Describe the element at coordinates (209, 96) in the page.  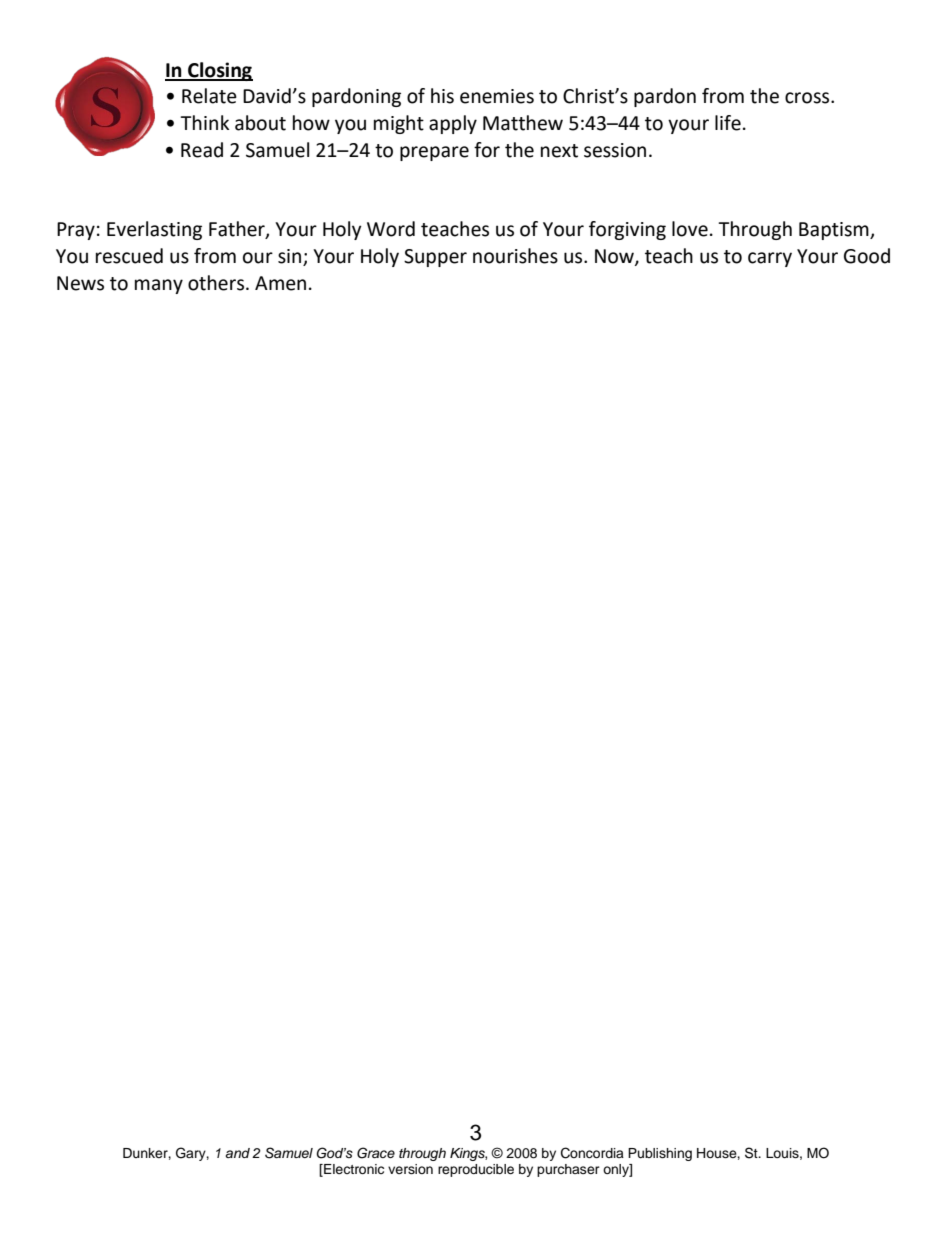
I see `Relate` at that location.
